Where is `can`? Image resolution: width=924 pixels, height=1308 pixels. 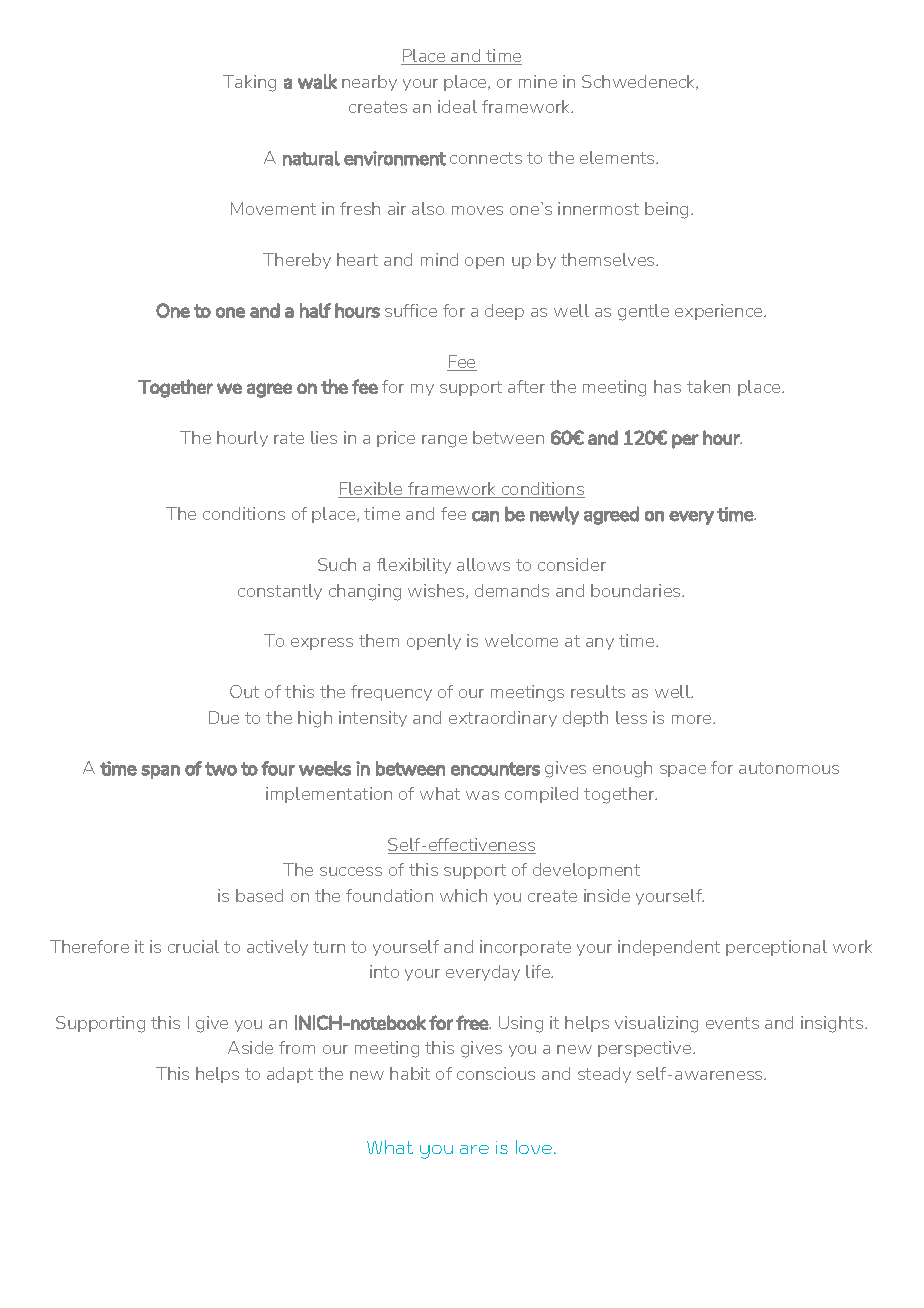
can is located at coordinates (485, 516).
